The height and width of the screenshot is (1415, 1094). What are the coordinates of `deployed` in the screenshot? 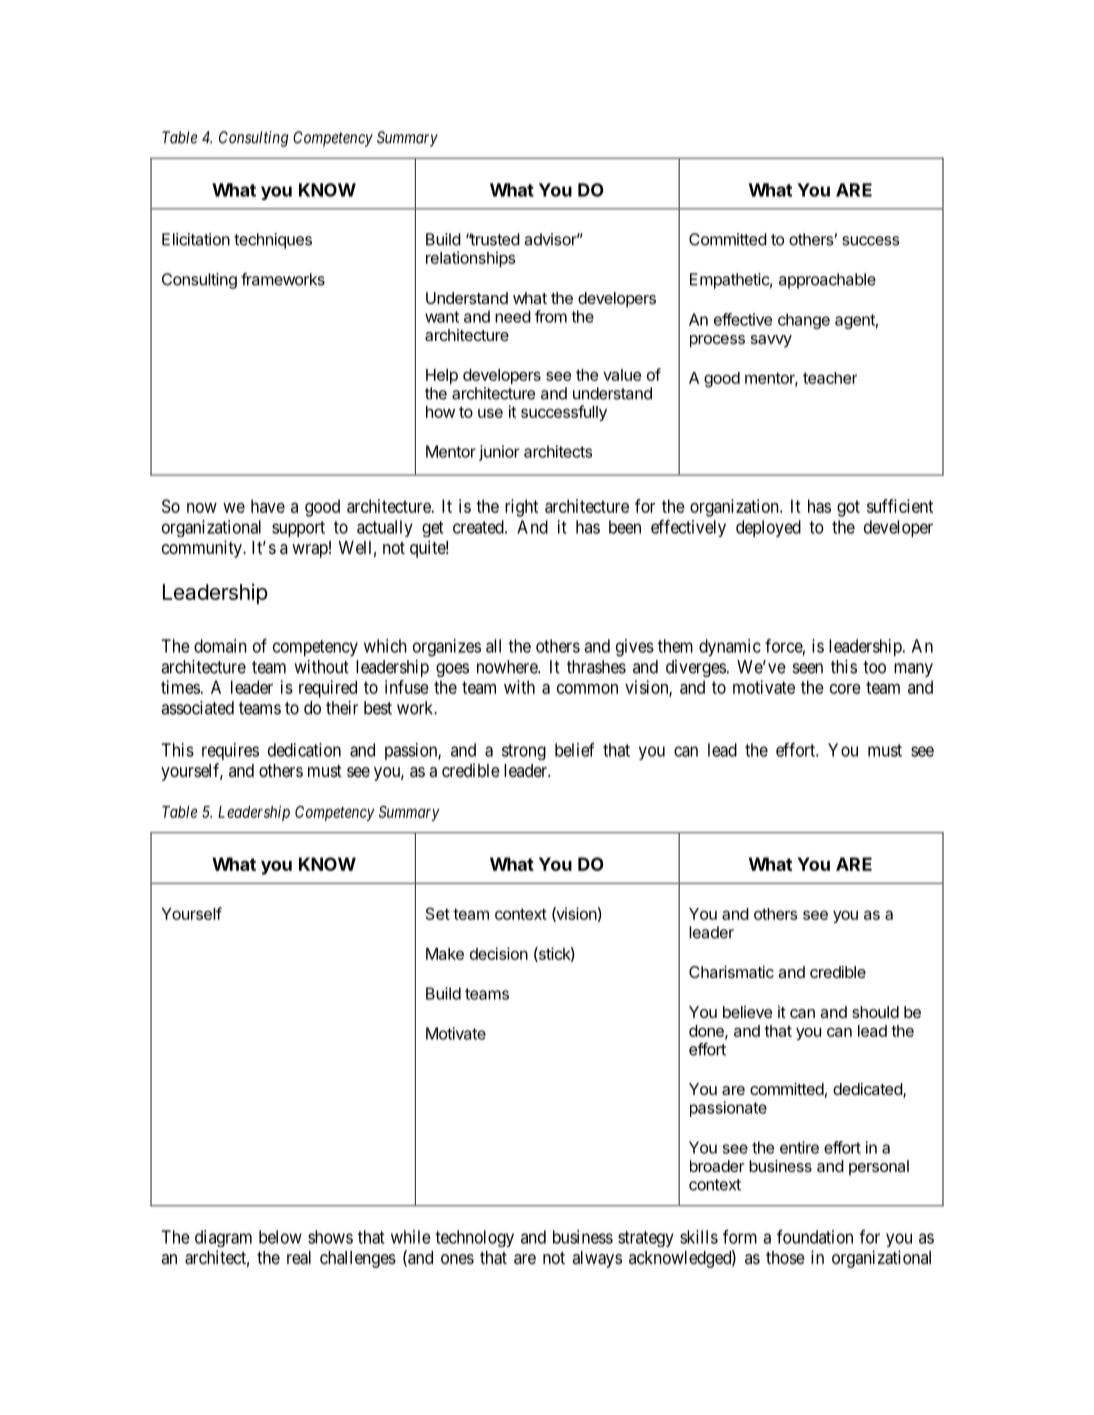 It's located at (768, 528).
